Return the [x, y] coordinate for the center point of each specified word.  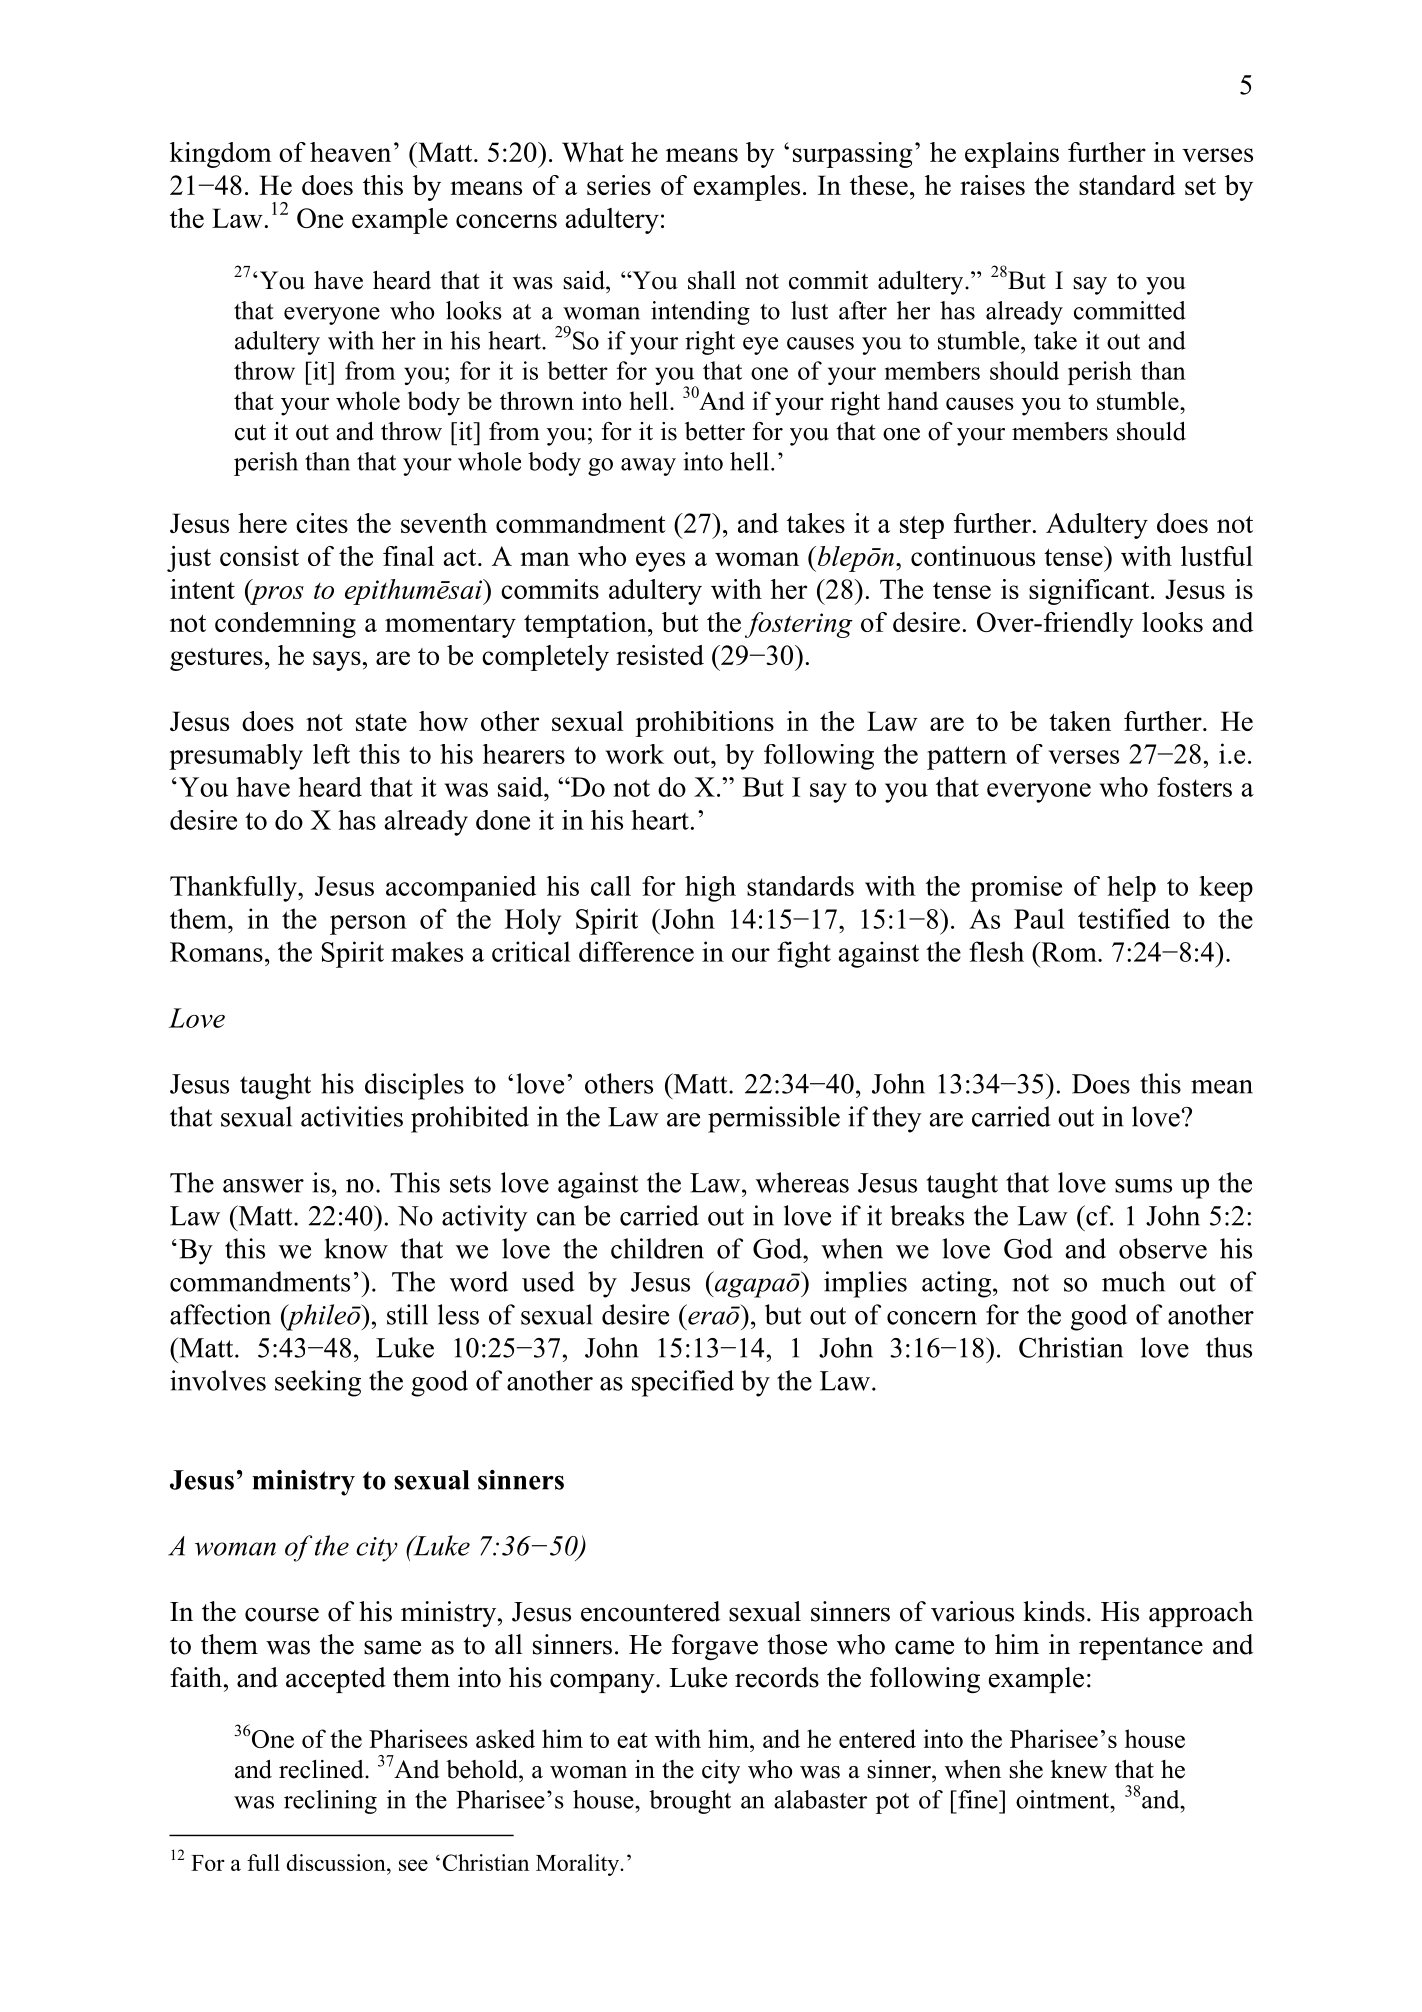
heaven [350, 152]
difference [636, 951]
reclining [330, 1802]
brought [690, 1802]
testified [1124, 918]
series [619, 185]
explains [1012, 155]
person [368, 925]
